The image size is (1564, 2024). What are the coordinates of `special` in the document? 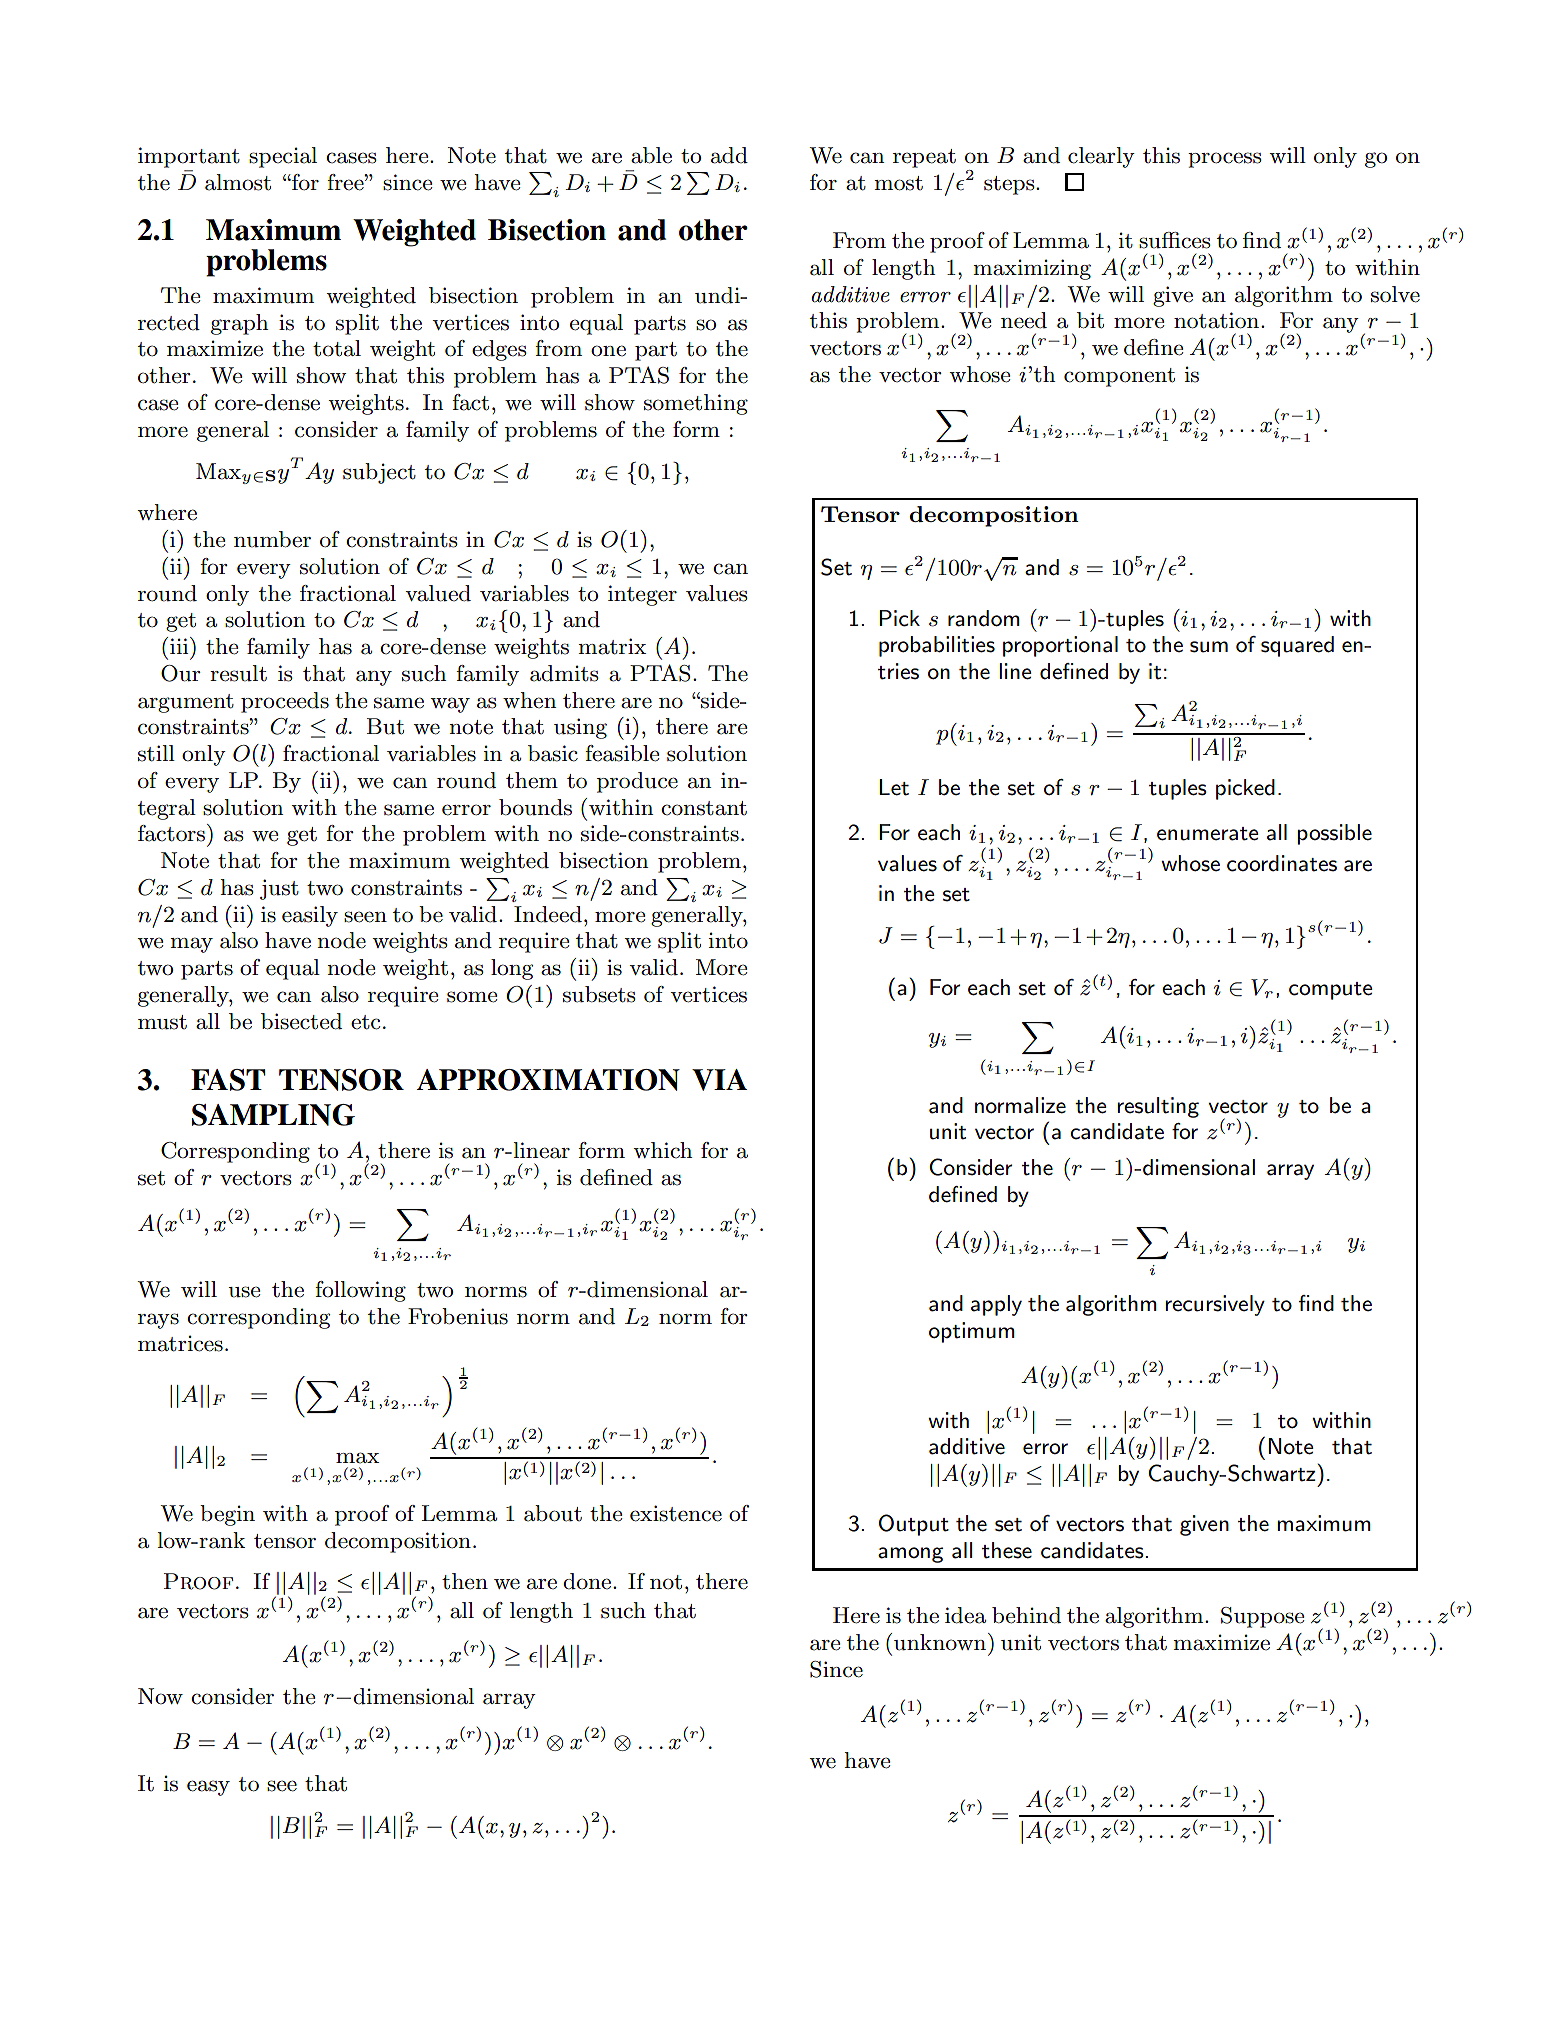 It's located at (283, 157).
